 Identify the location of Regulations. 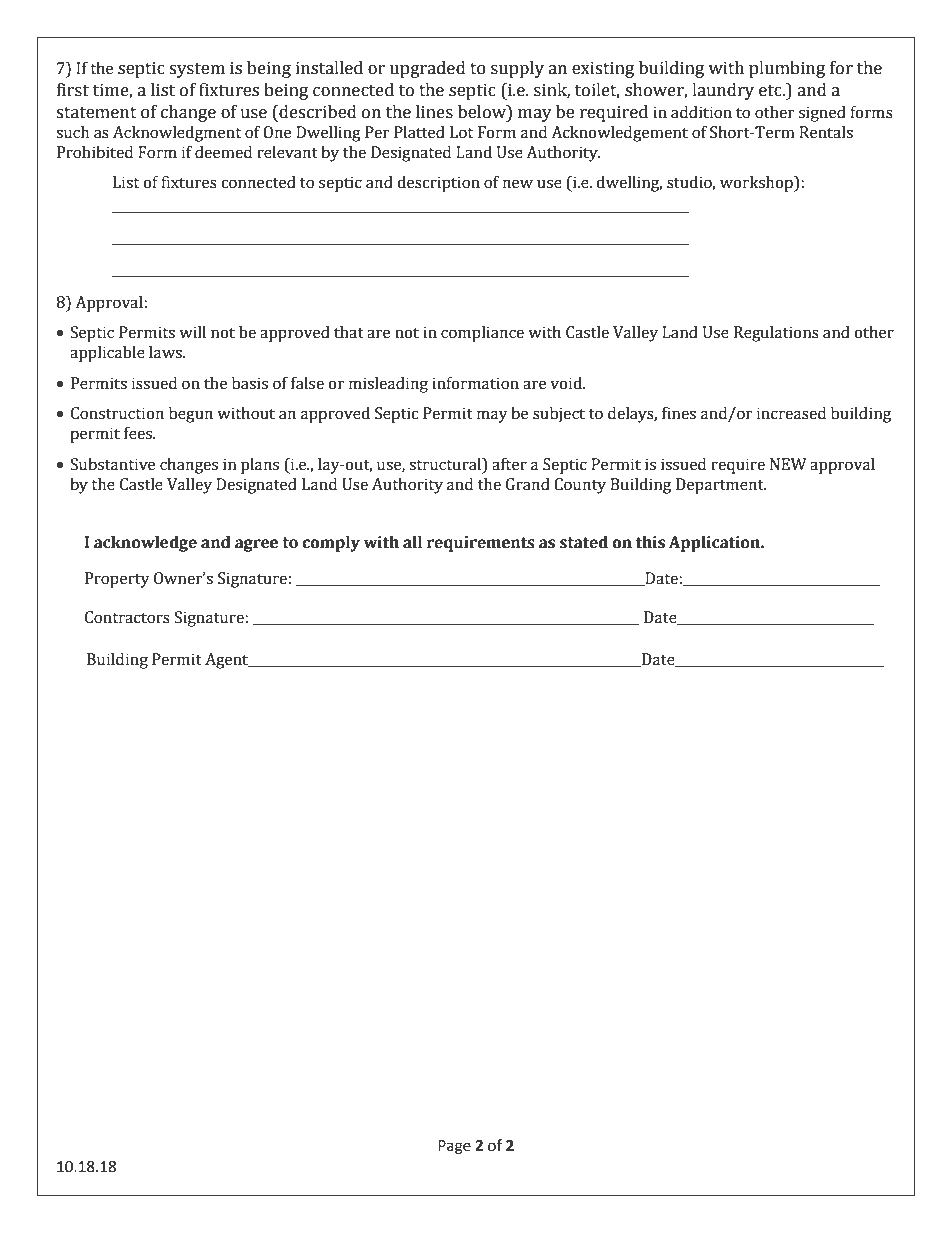
(776, 334).
